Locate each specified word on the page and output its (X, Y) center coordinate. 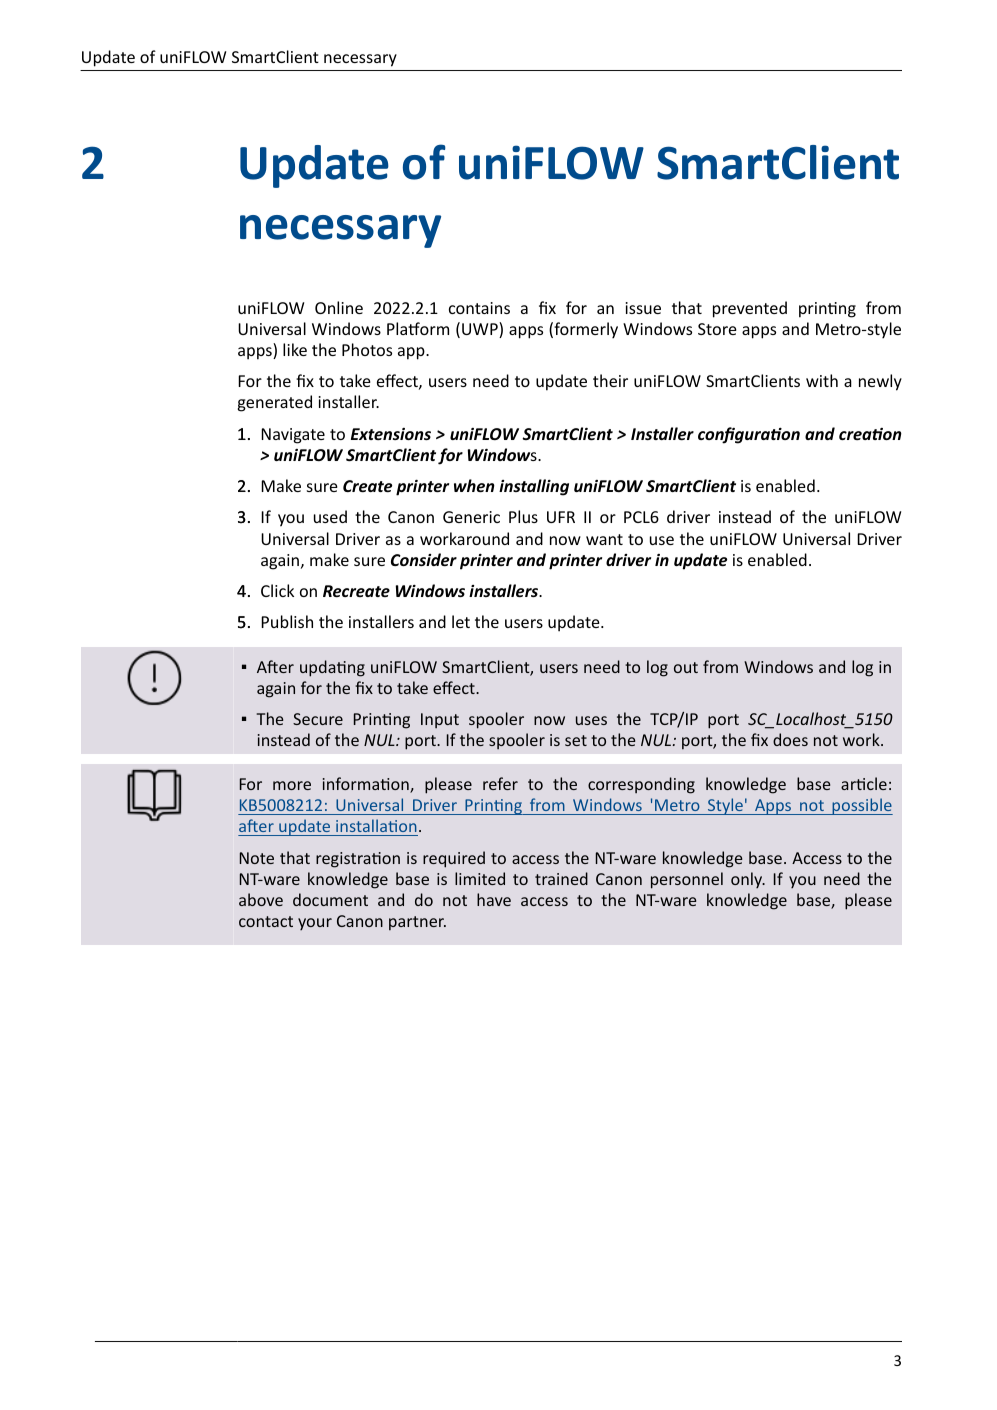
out (686, 667)
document (330, 899)
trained (561, 878)
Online (339, 307)
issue (643, 308)
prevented (750, 309)
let (461, 621)
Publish (287, 621)
